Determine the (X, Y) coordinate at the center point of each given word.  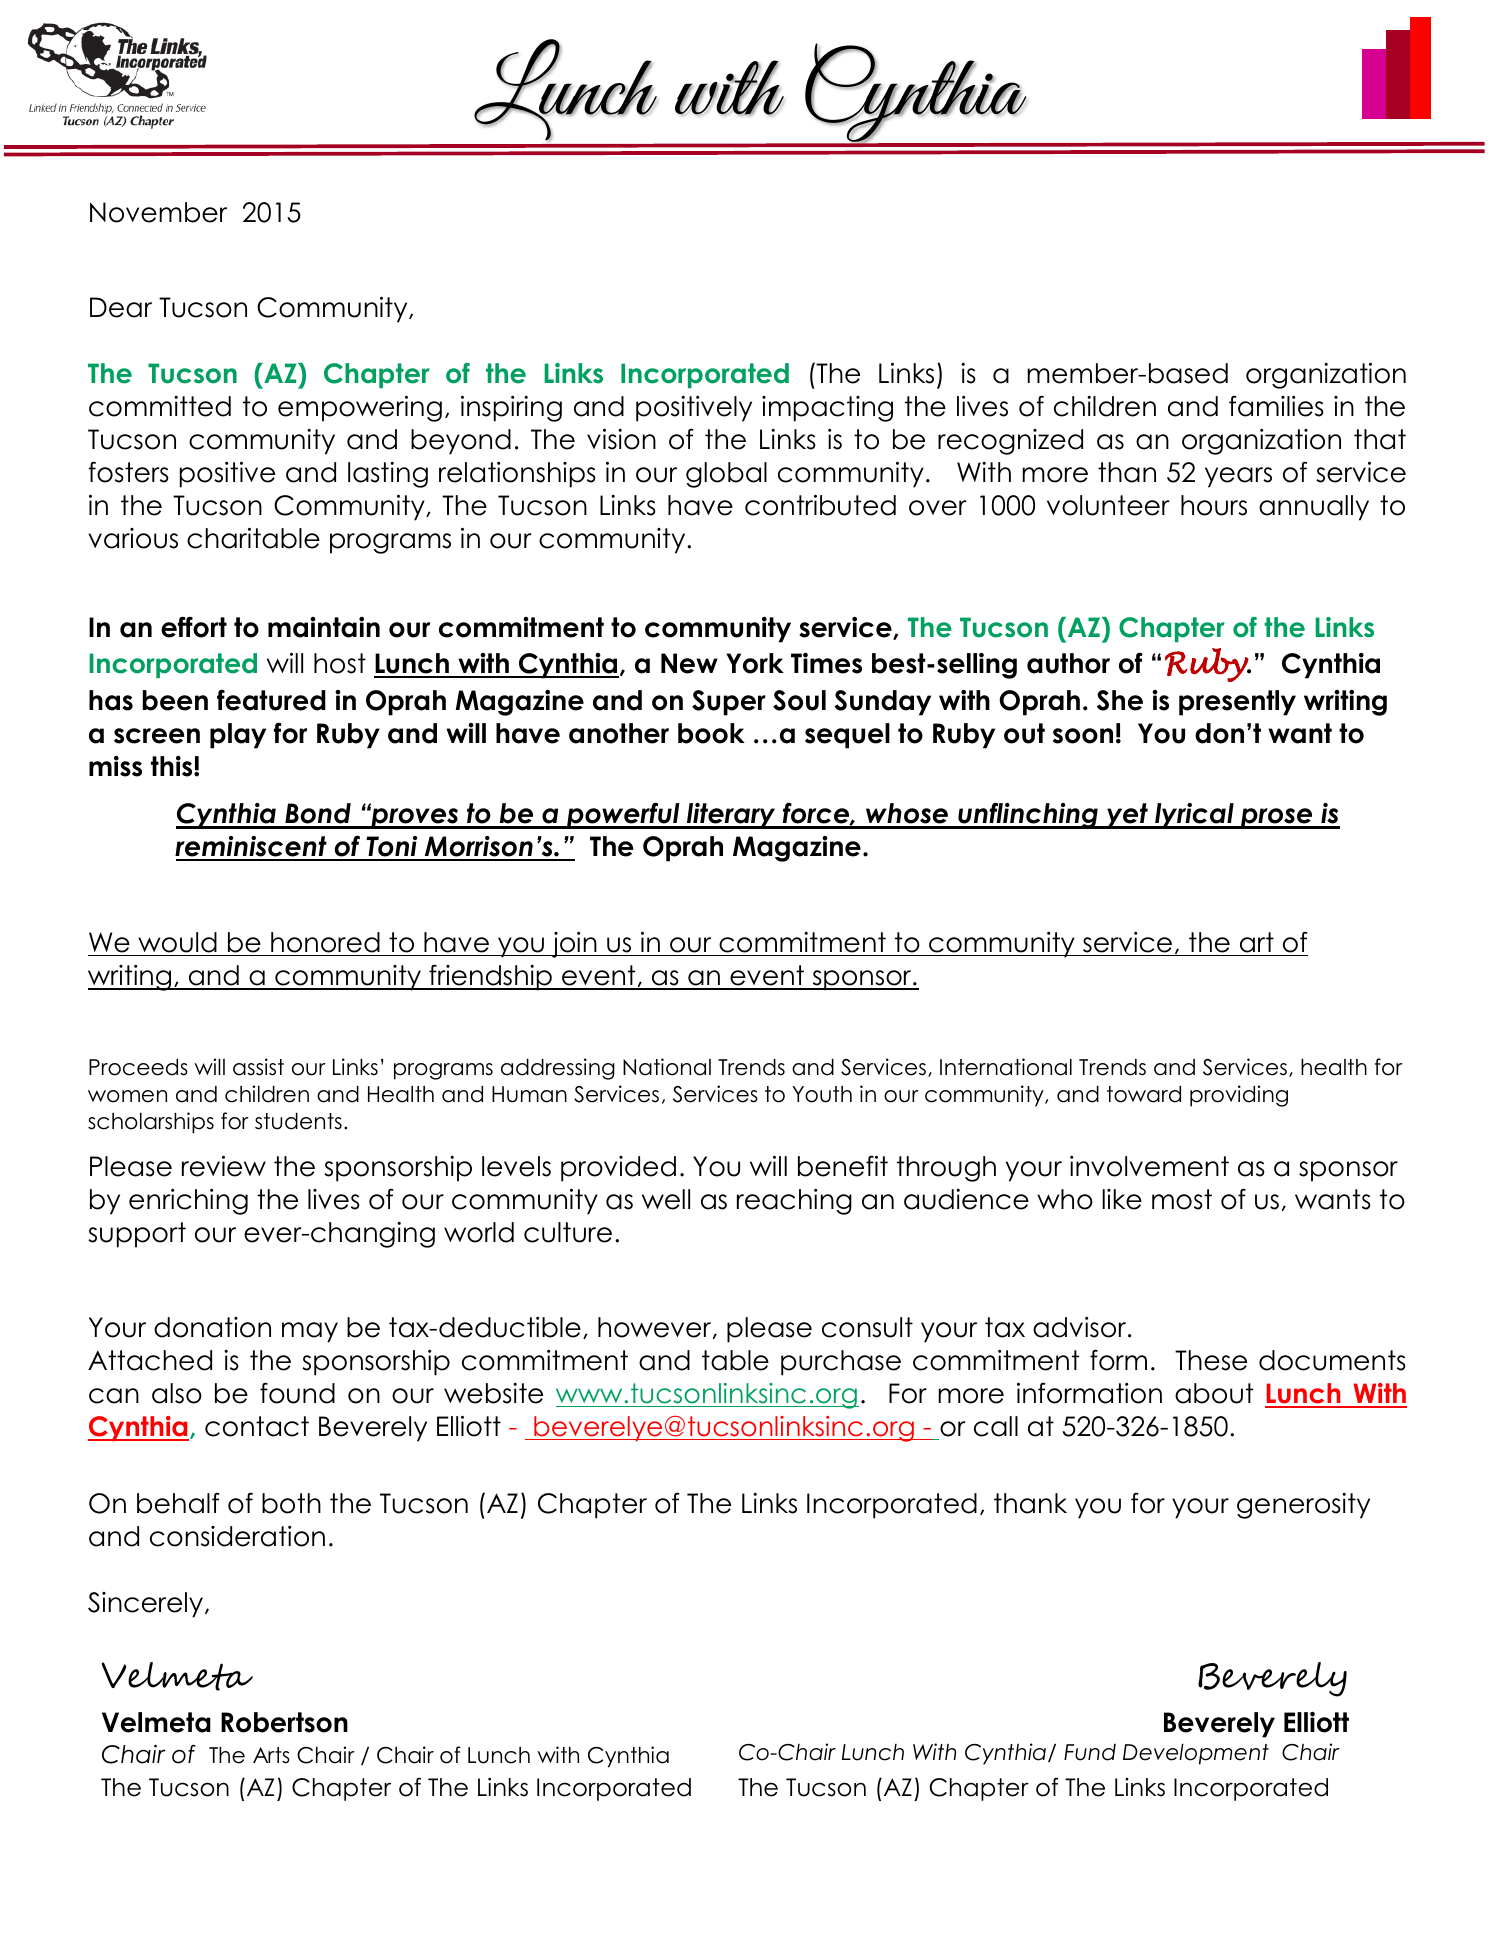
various (133, 538)
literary (731, 816)
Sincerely (147, 1605)
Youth (822, 1094)
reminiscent (252, 848)
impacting (827, 409)
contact (257, 1426)
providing (1239, 1096)
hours (1214, 505)
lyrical (1194, 816)
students (298, 1121)
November (158, 212)
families (1276, 406)
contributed (820, 505)
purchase (841, 1363)
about (1214, 1393)
